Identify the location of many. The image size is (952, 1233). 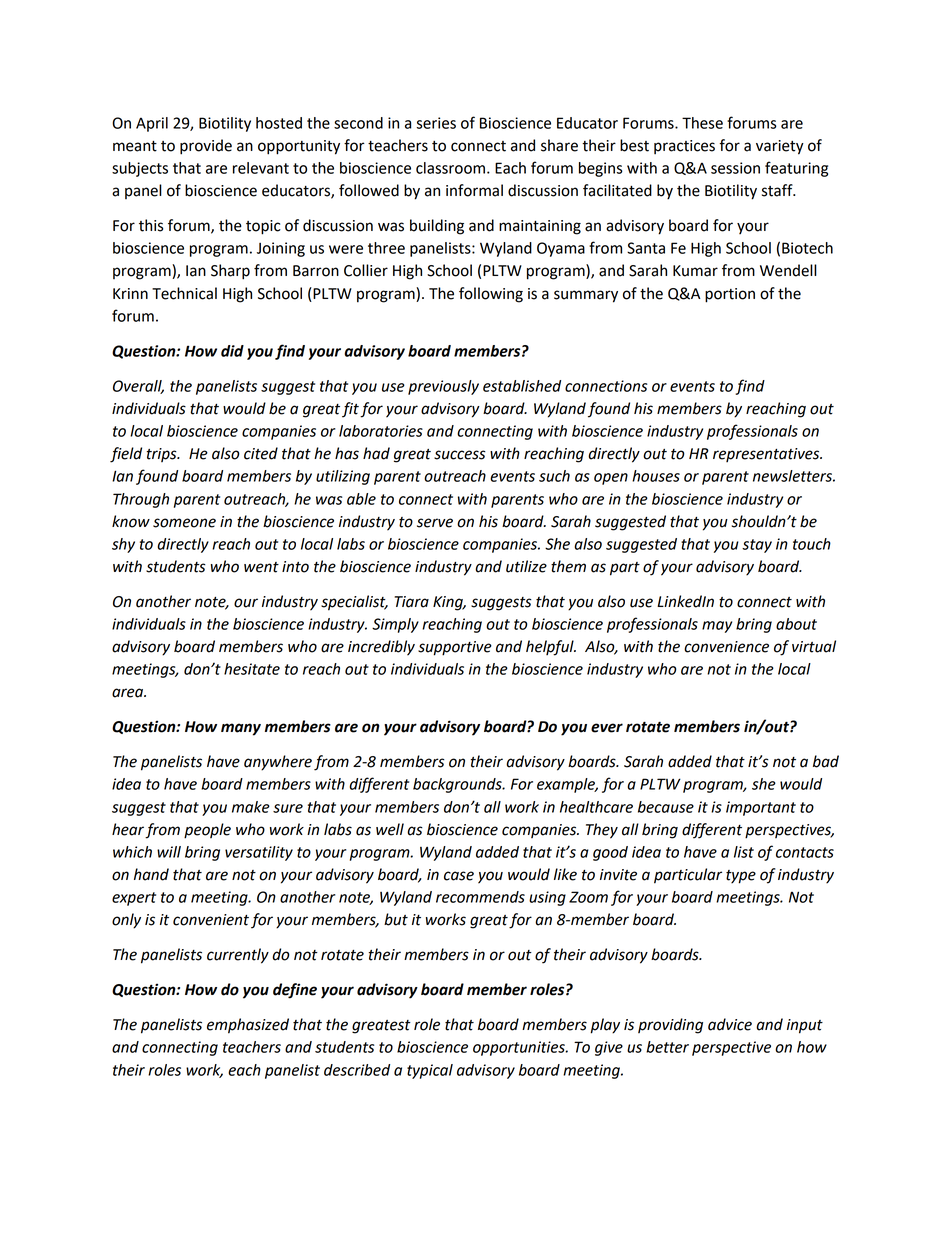
(241, 729).
